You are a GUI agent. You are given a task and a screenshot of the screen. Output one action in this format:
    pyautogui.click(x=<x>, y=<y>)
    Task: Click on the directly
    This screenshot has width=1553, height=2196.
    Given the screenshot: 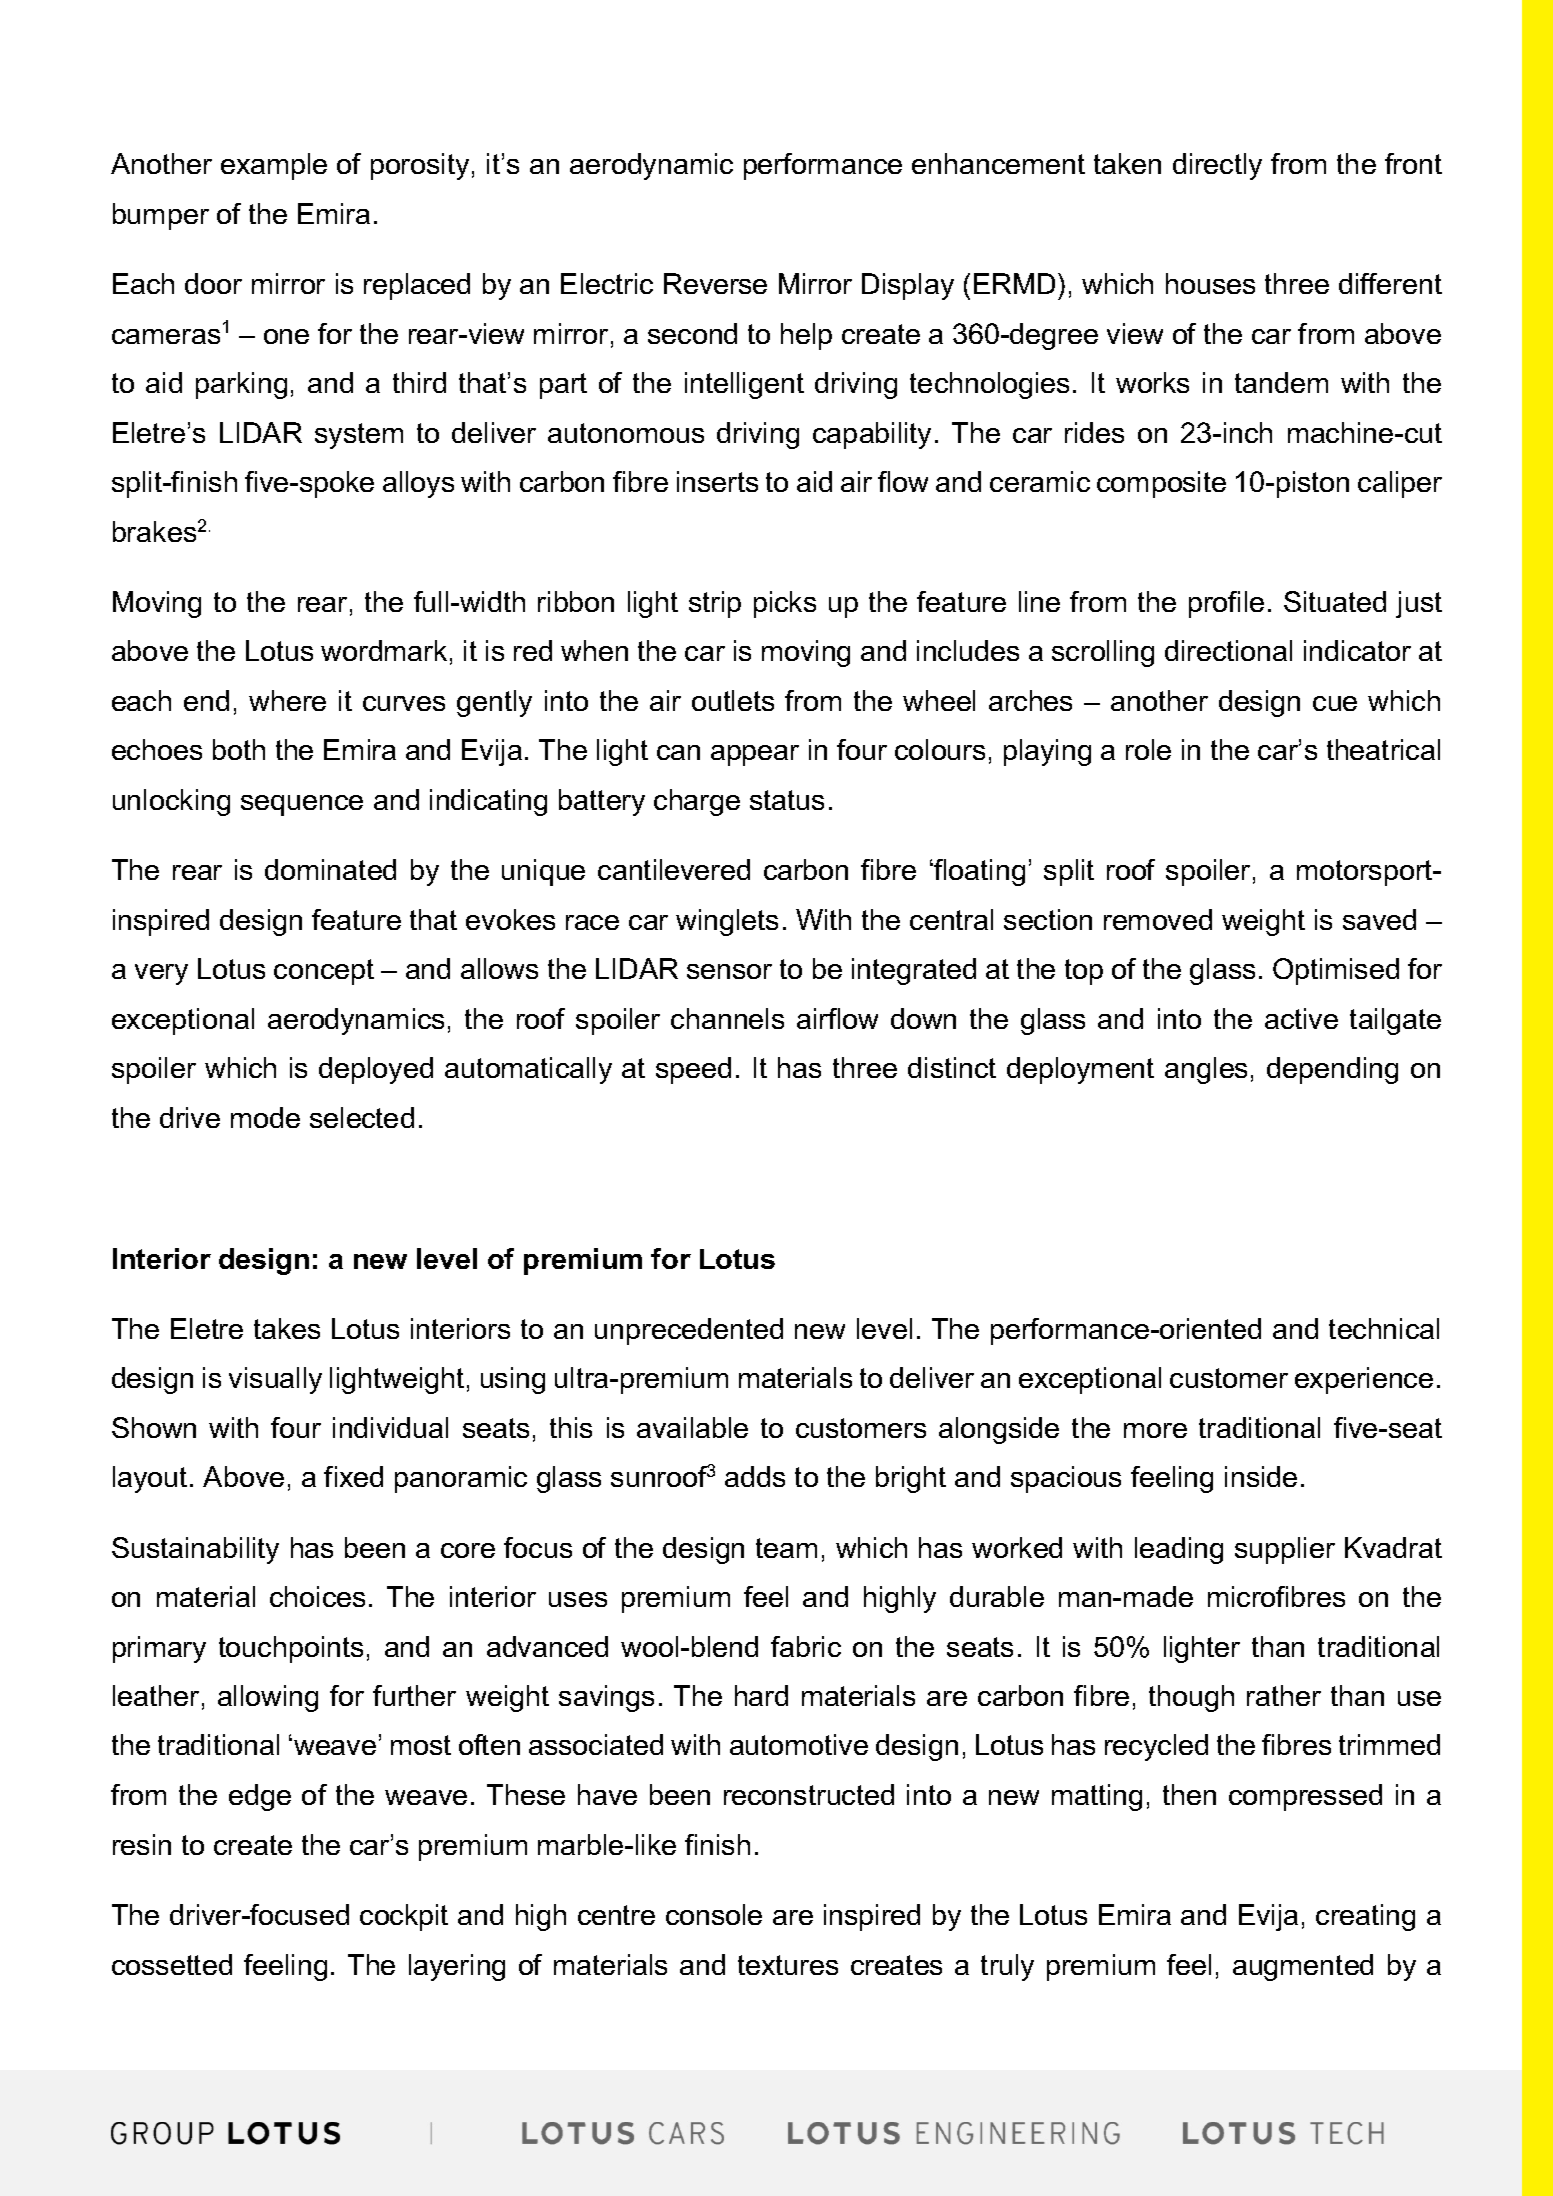 What is the action you would take?
    pyautogui.click(x=1217, y=166)
